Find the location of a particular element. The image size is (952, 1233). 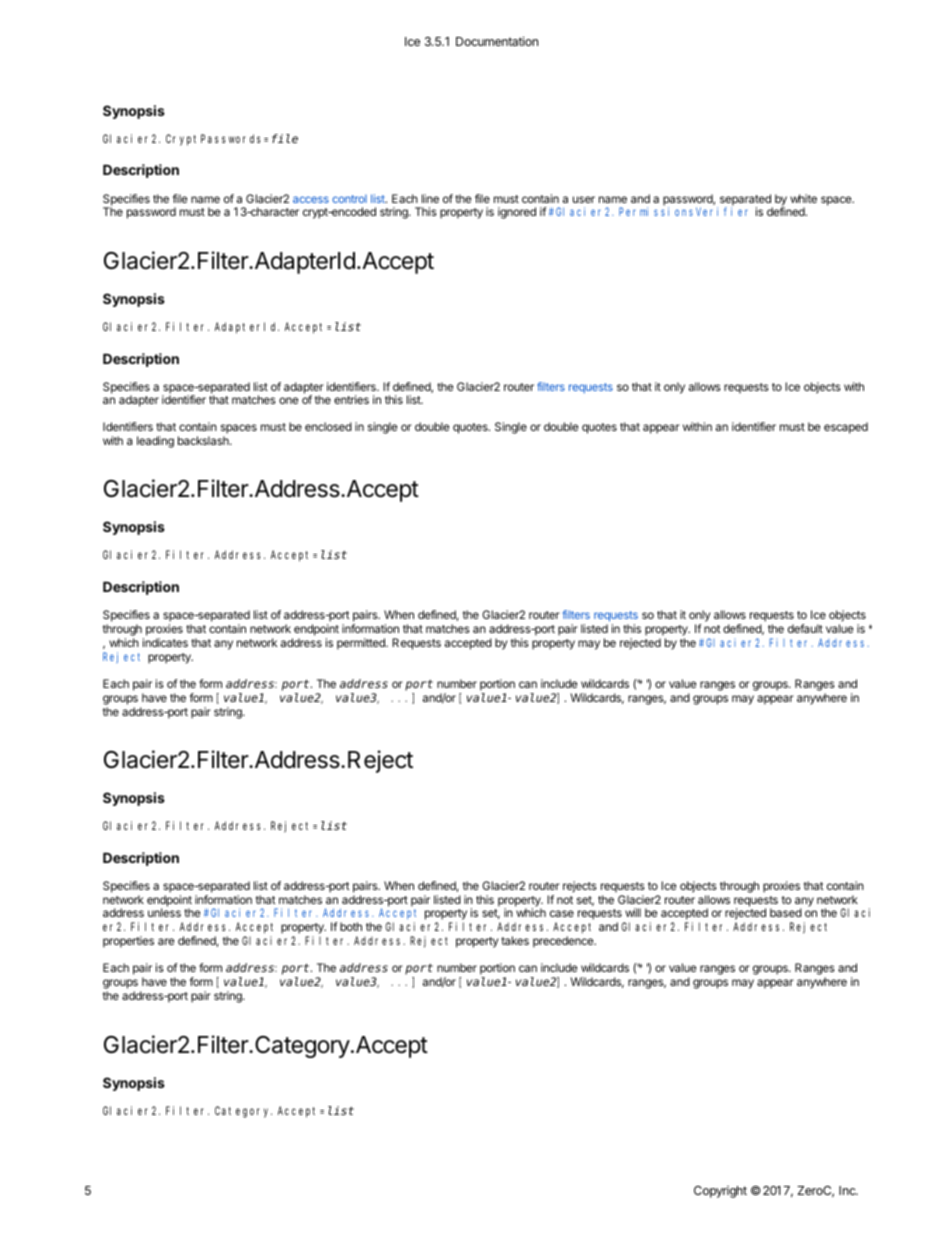

access is located at coordinates (311, 199).
